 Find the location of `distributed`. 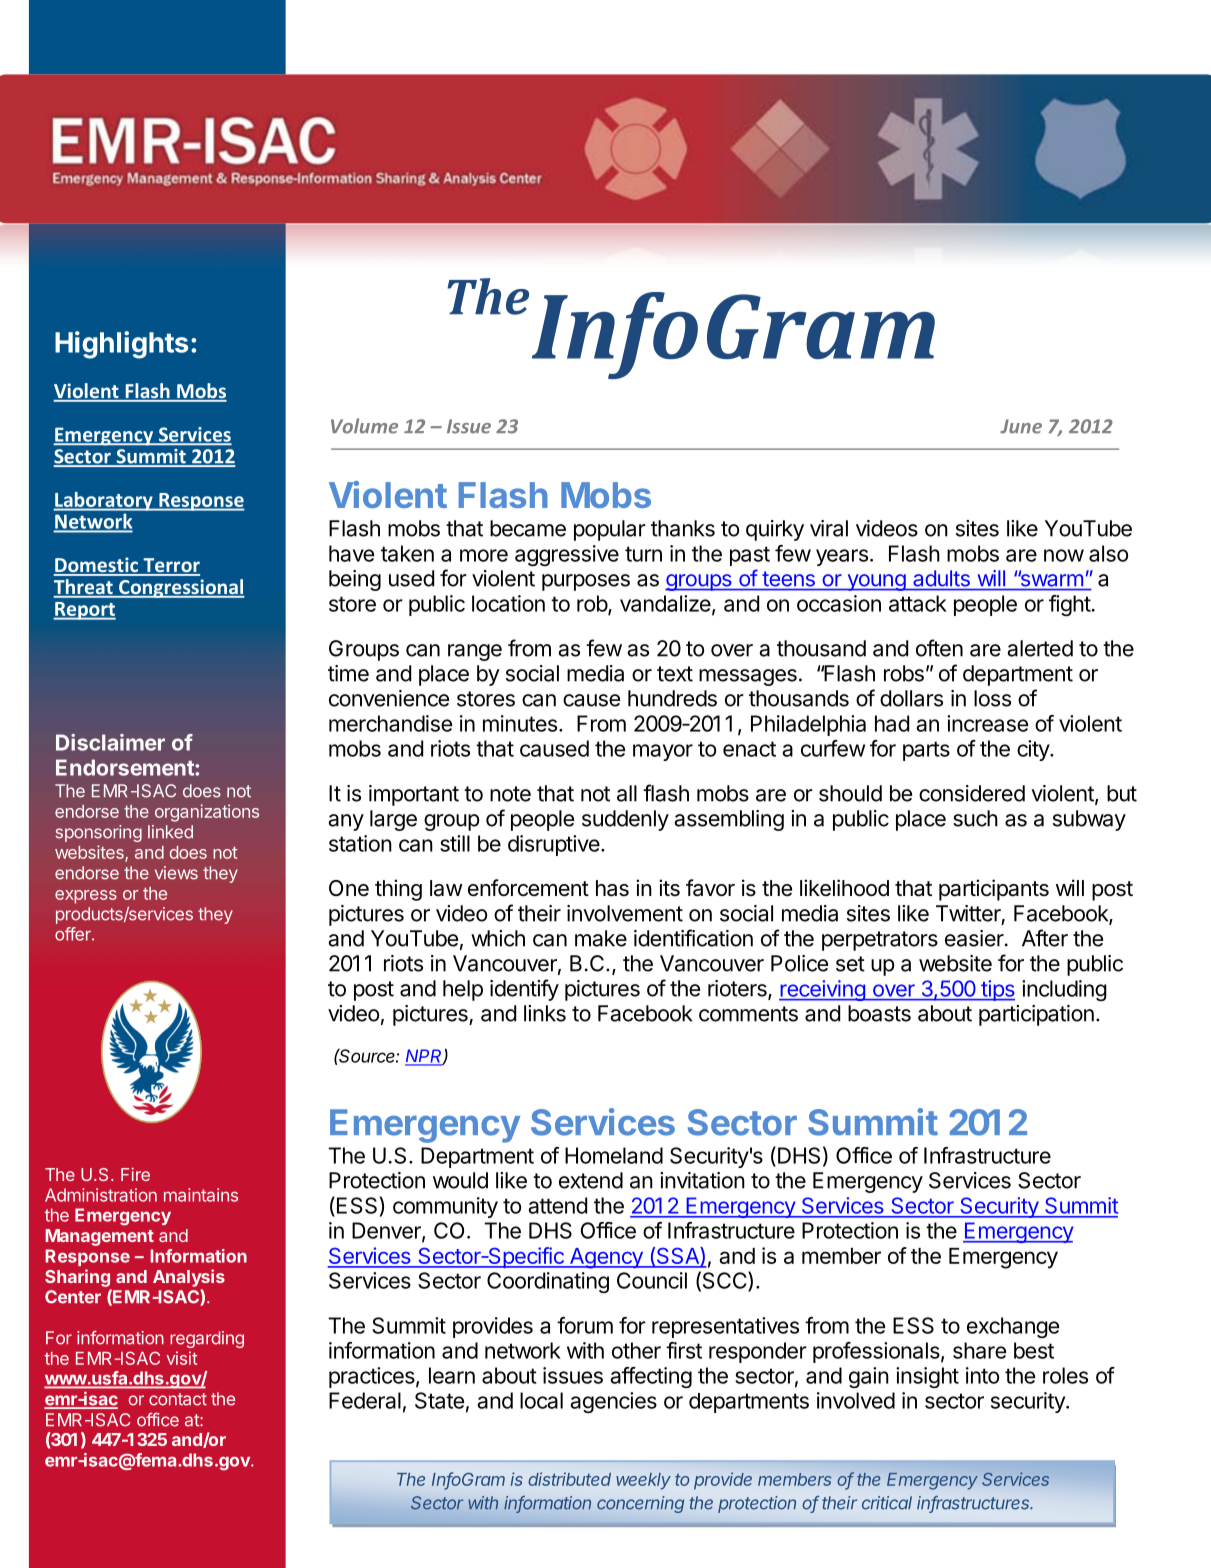

distributed is located at coordinates (569, 1479).
